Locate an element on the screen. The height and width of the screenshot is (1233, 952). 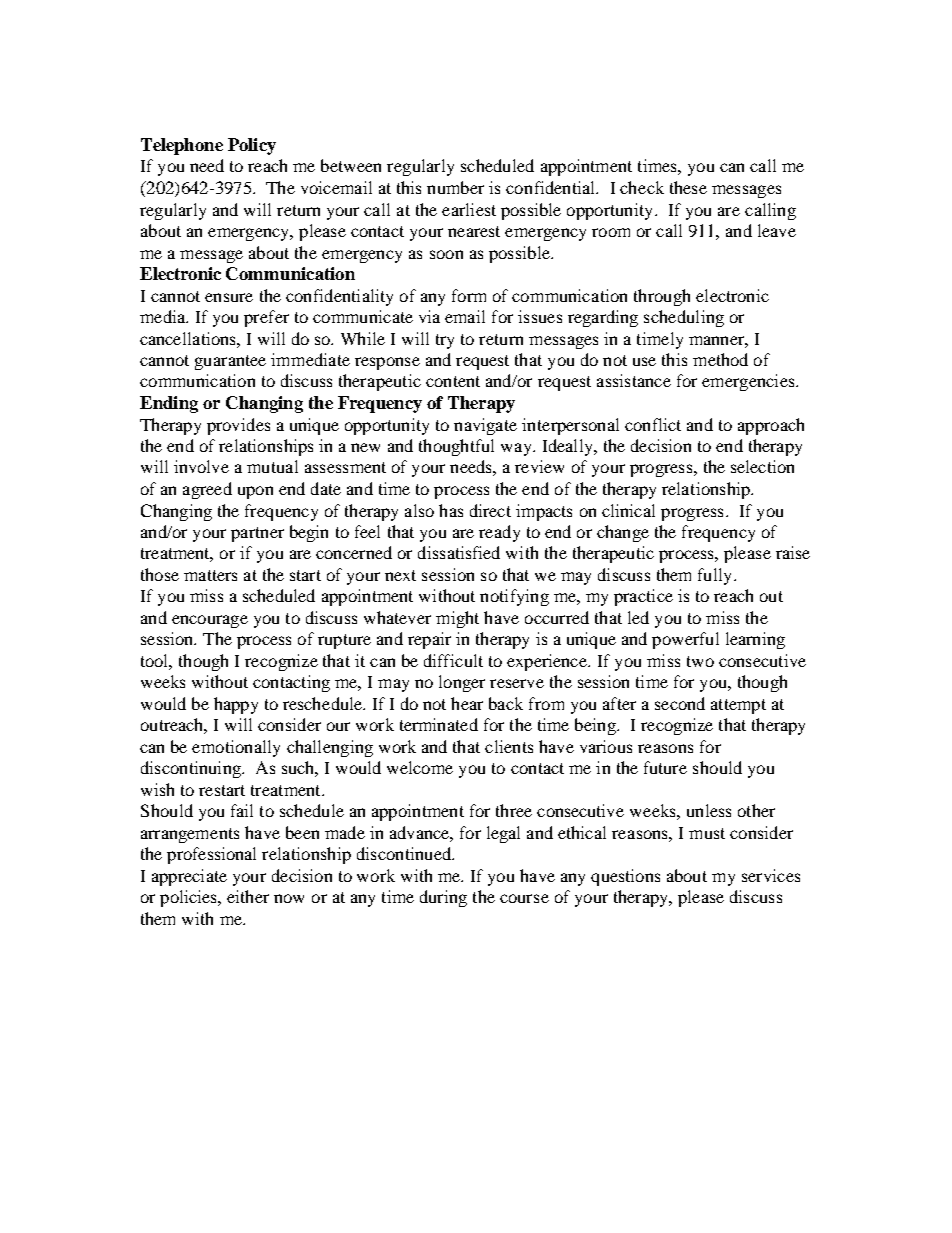
either is located at coordinates (248, 896).
